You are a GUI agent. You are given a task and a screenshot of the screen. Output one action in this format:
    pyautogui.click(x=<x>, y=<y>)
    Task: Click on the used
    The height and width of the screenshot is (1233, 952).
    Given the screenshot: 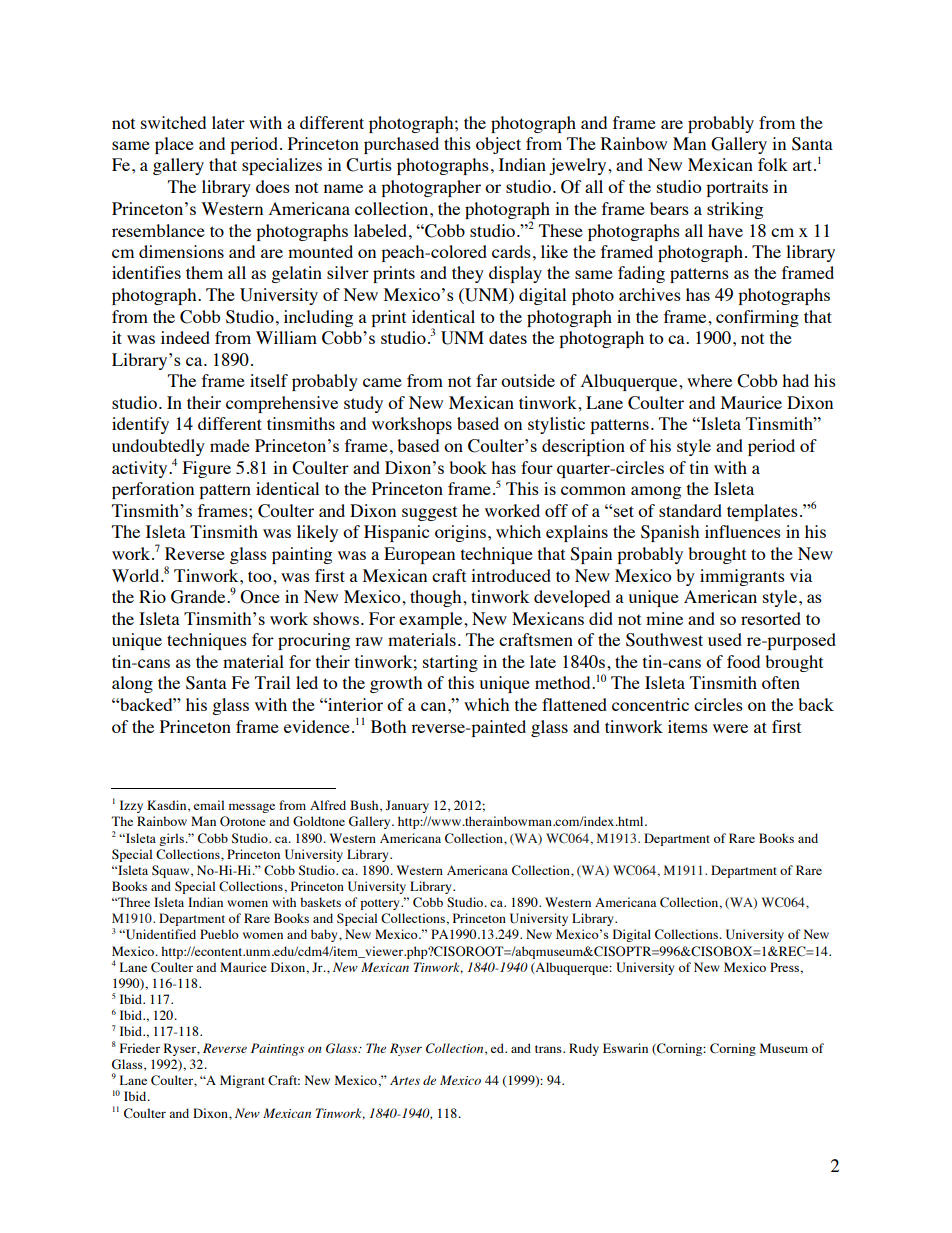 What is the action you would take?
    pyautogui.click(x=725, y=639)
